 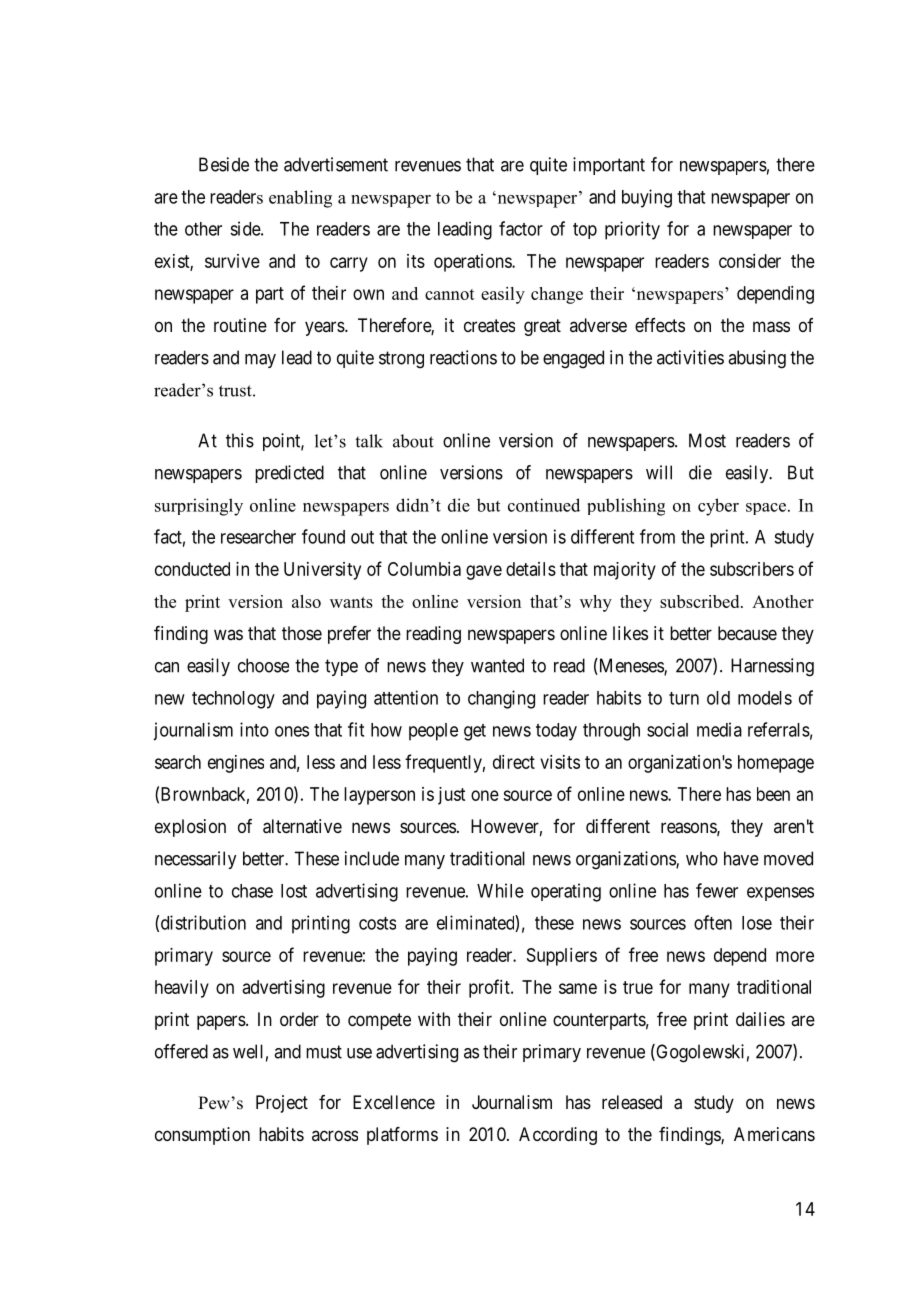 What do you see at coordinates (282, 1104) in the page?
I see `Project` at bounding box center [282, 1104].
